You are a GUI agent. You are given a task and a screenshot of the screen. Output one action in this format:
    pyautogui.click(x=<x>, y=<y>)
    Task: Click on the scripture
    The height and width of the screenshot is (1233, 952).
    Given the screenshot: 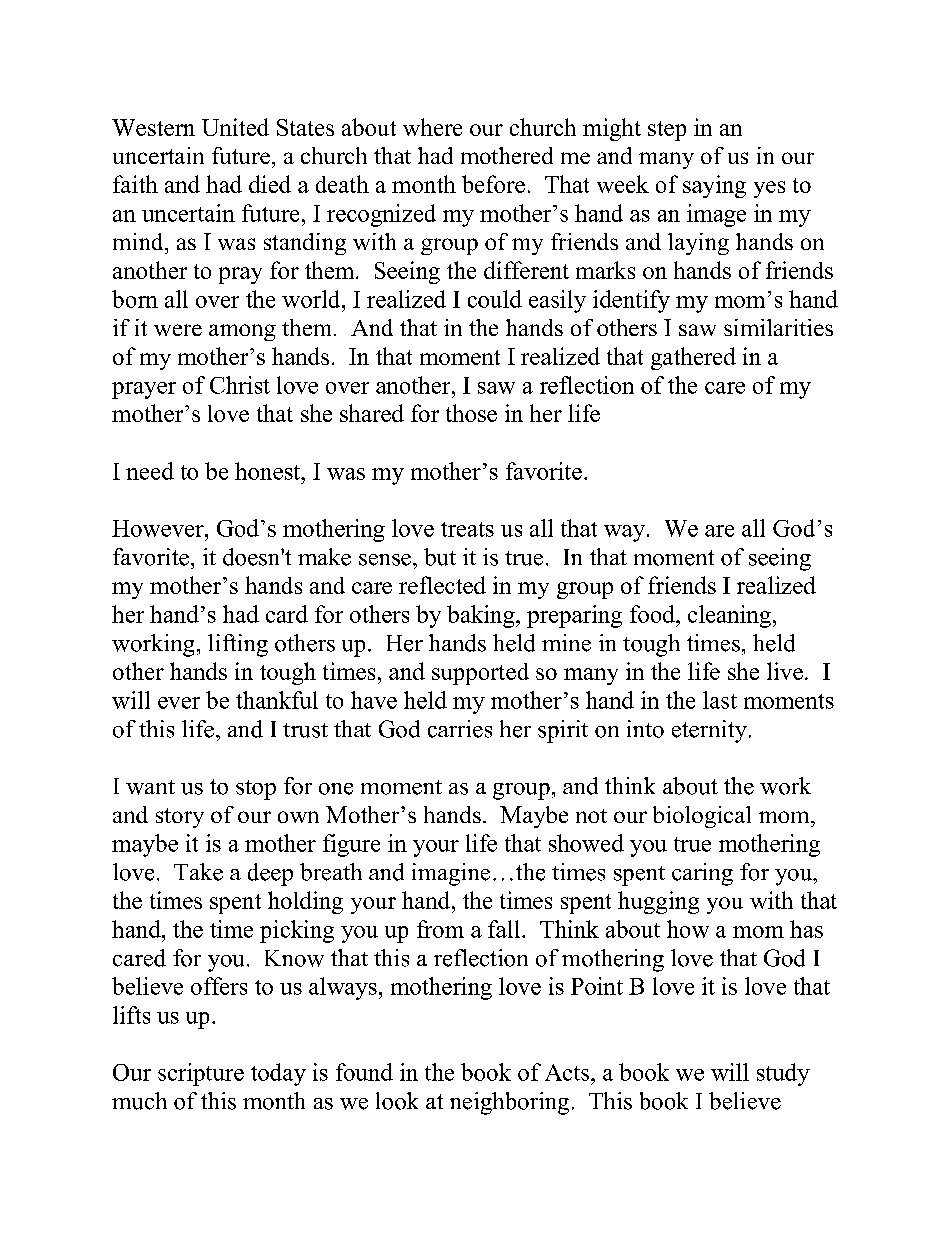 What is the action you would take?
    pyautogui.click(x=201, y=1074)
